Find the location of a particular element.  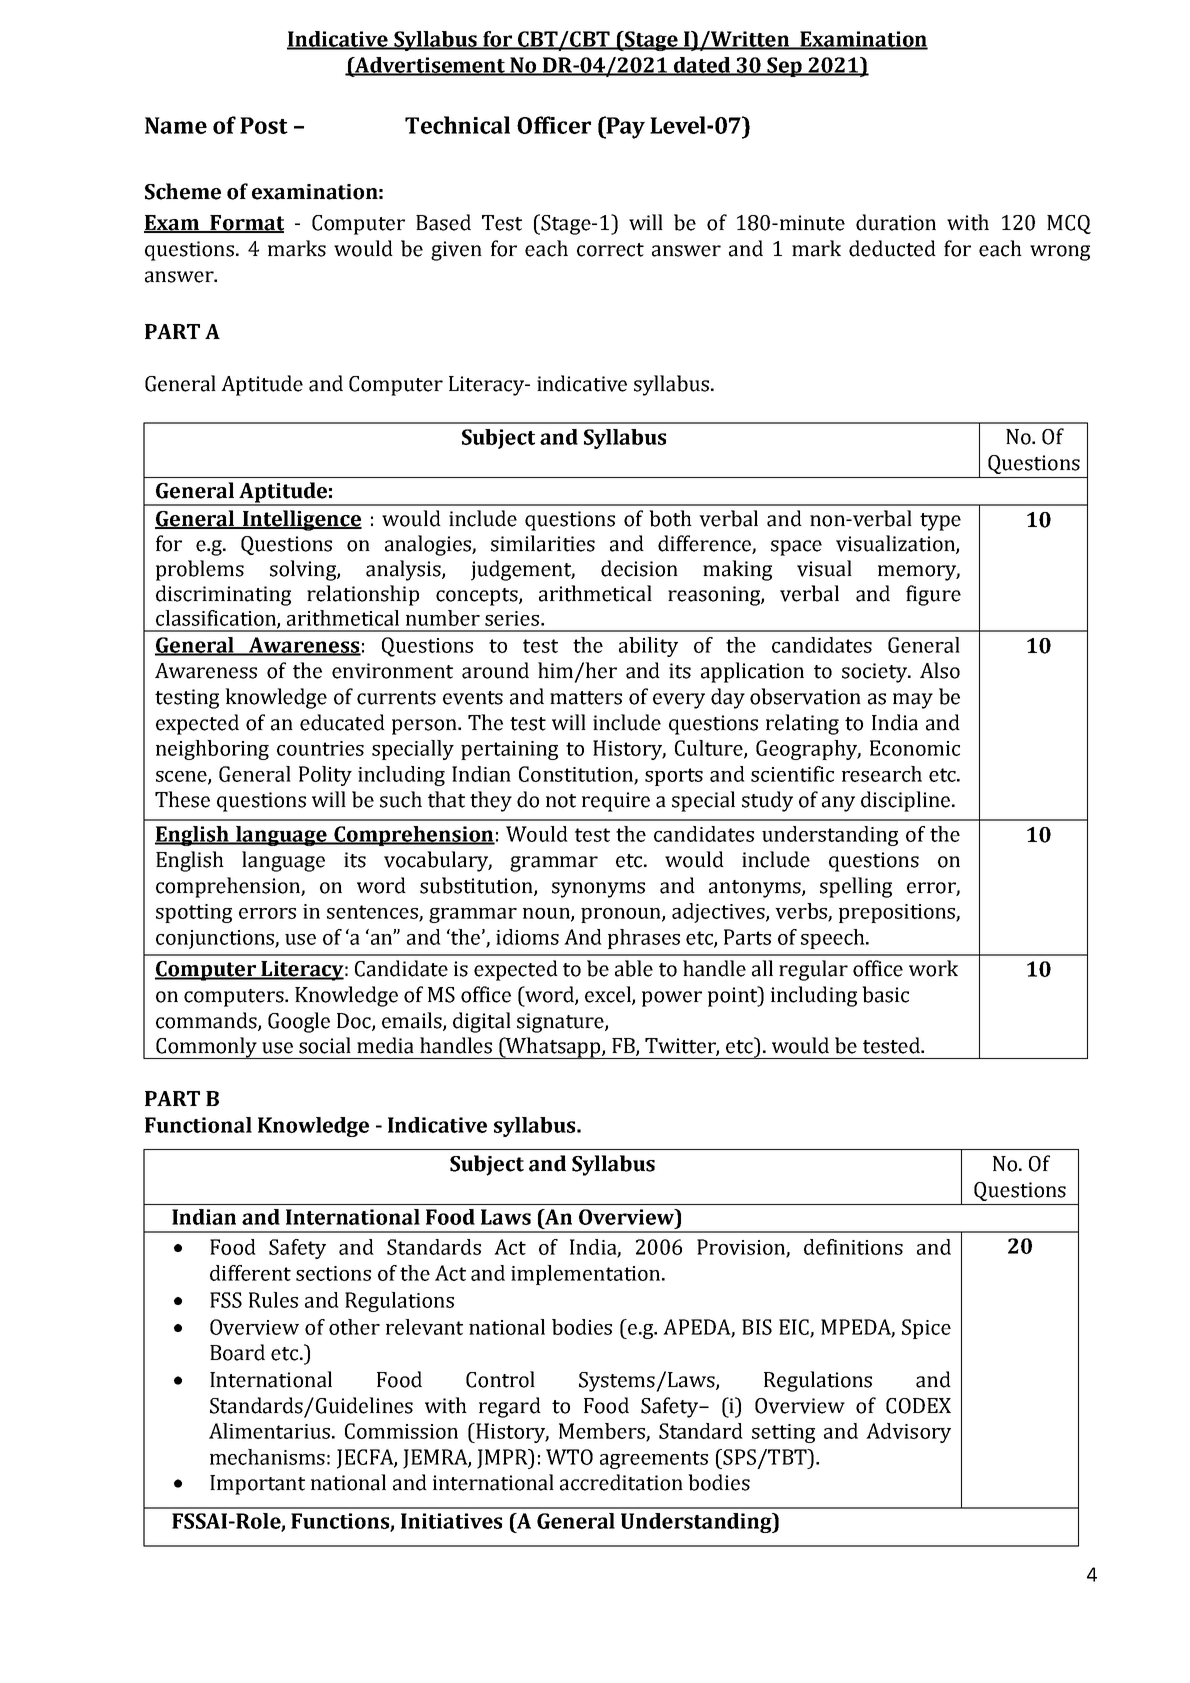

accreditation is located at coordinates (621, 1482).
